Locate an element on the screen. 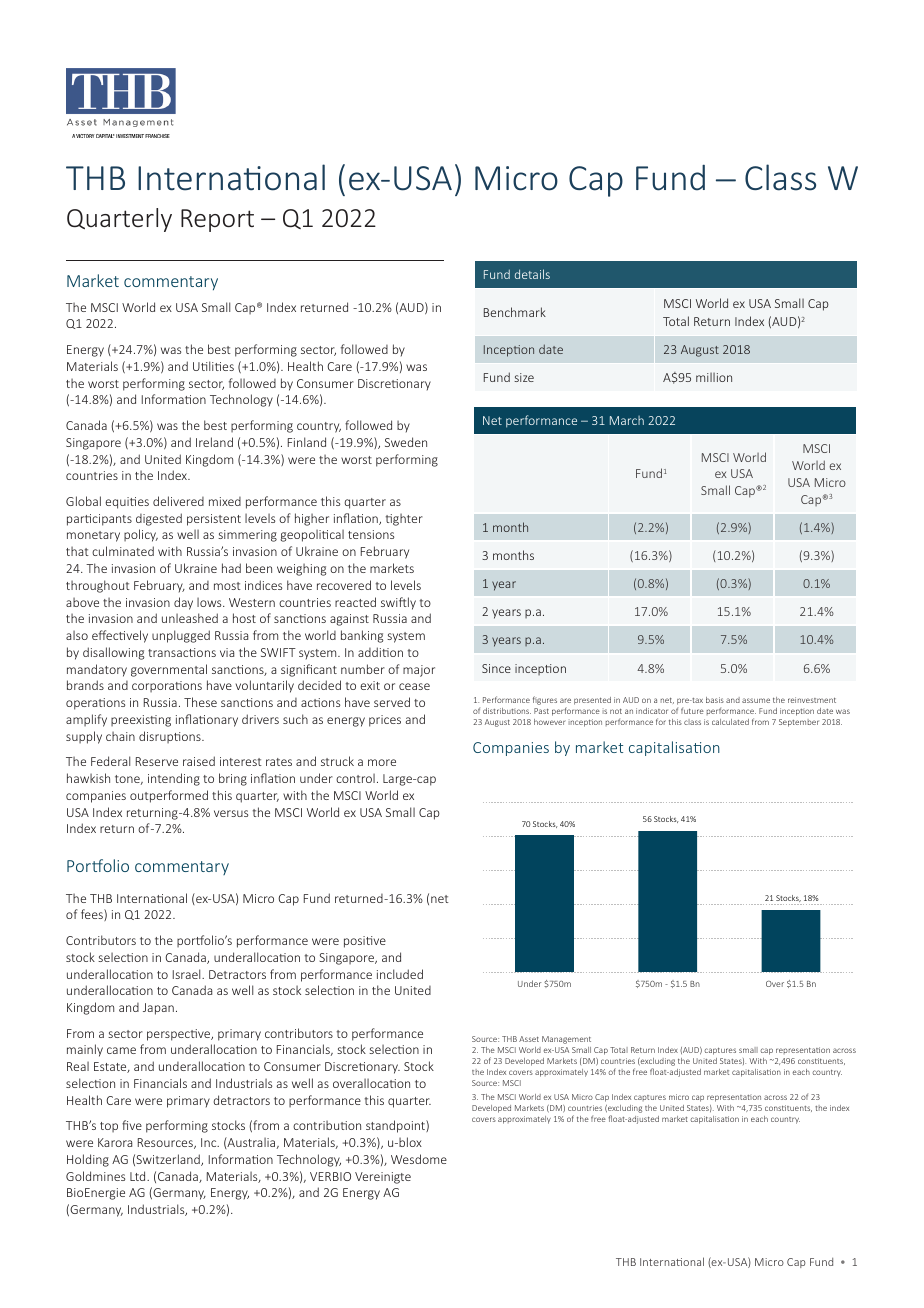 The width and height of the screenshot is (924, 1308). corporations is located at coordinates (167, 686).
